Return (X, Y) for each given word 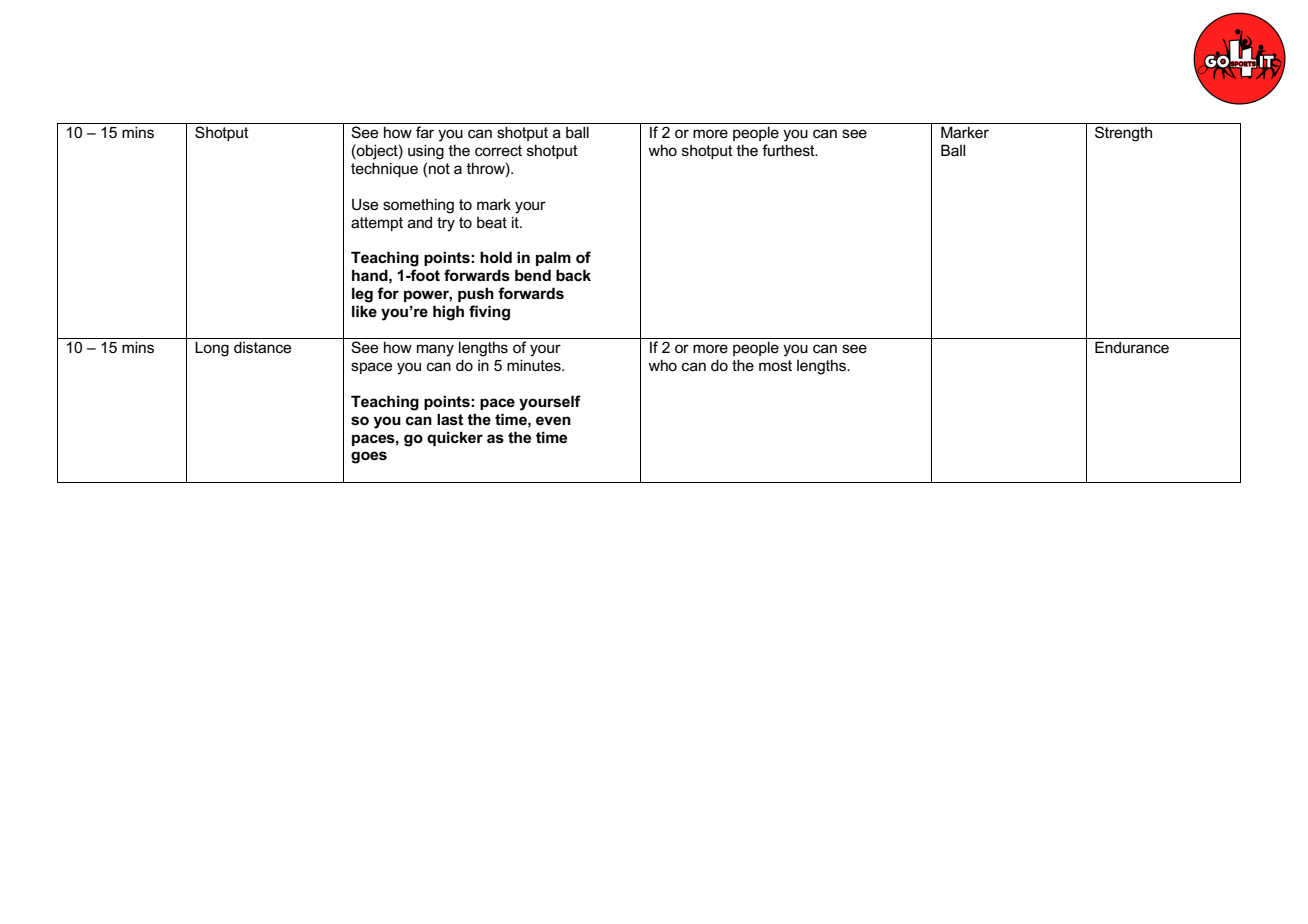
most (775, 365)
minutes (535, 365)
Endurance (1132, 347)
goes (369, 457)
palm (553, 258)
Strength (1123, 134)
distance (262, 347)
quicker (455, 438)
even (553, 420)
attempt (377, 224)
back (573, 275)
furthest (789, 150)
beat (492, 222)
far (425, 132)
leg (362, 295)
